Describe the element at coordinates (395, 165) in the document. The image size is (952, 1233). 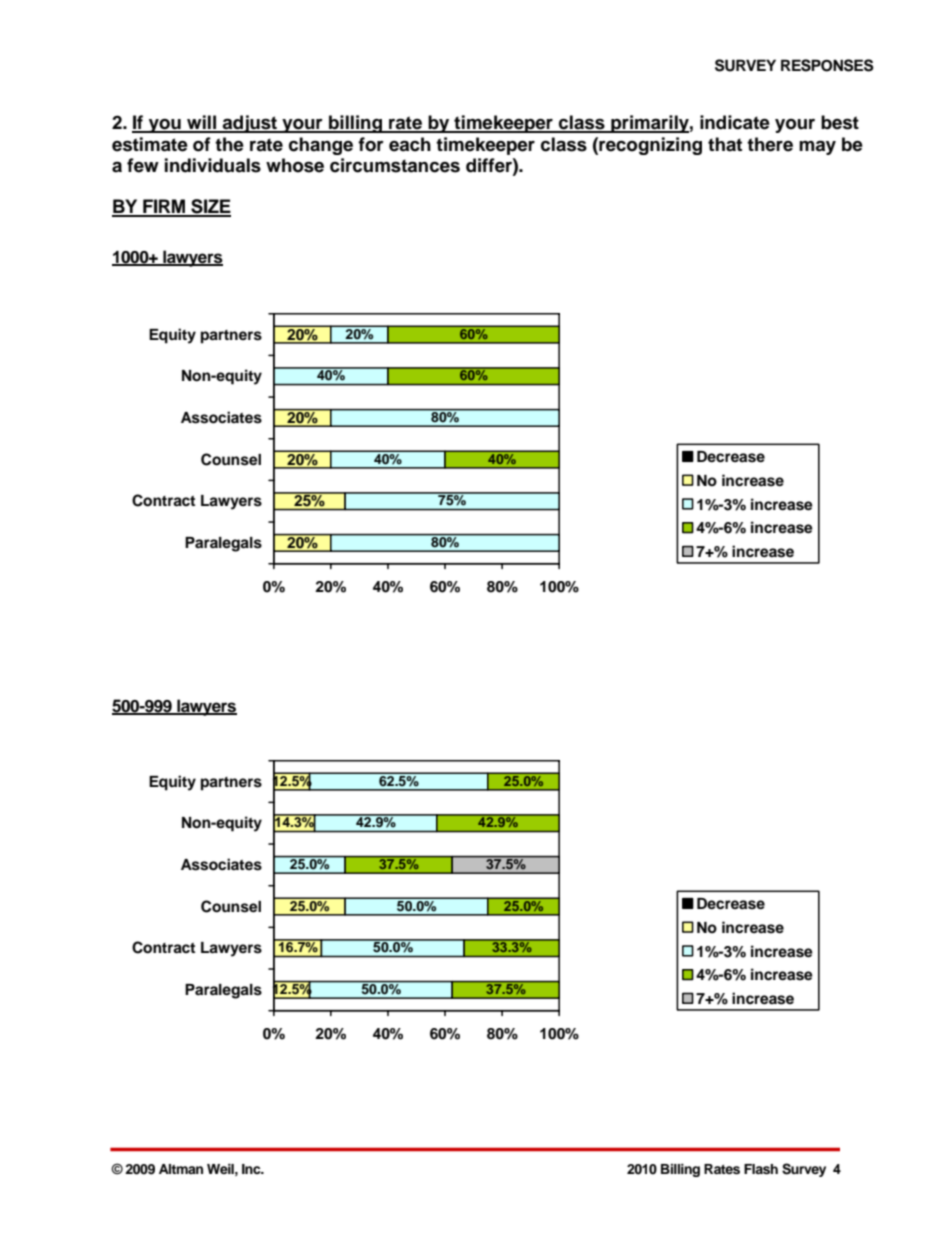
I see `circumstances` at that location.
